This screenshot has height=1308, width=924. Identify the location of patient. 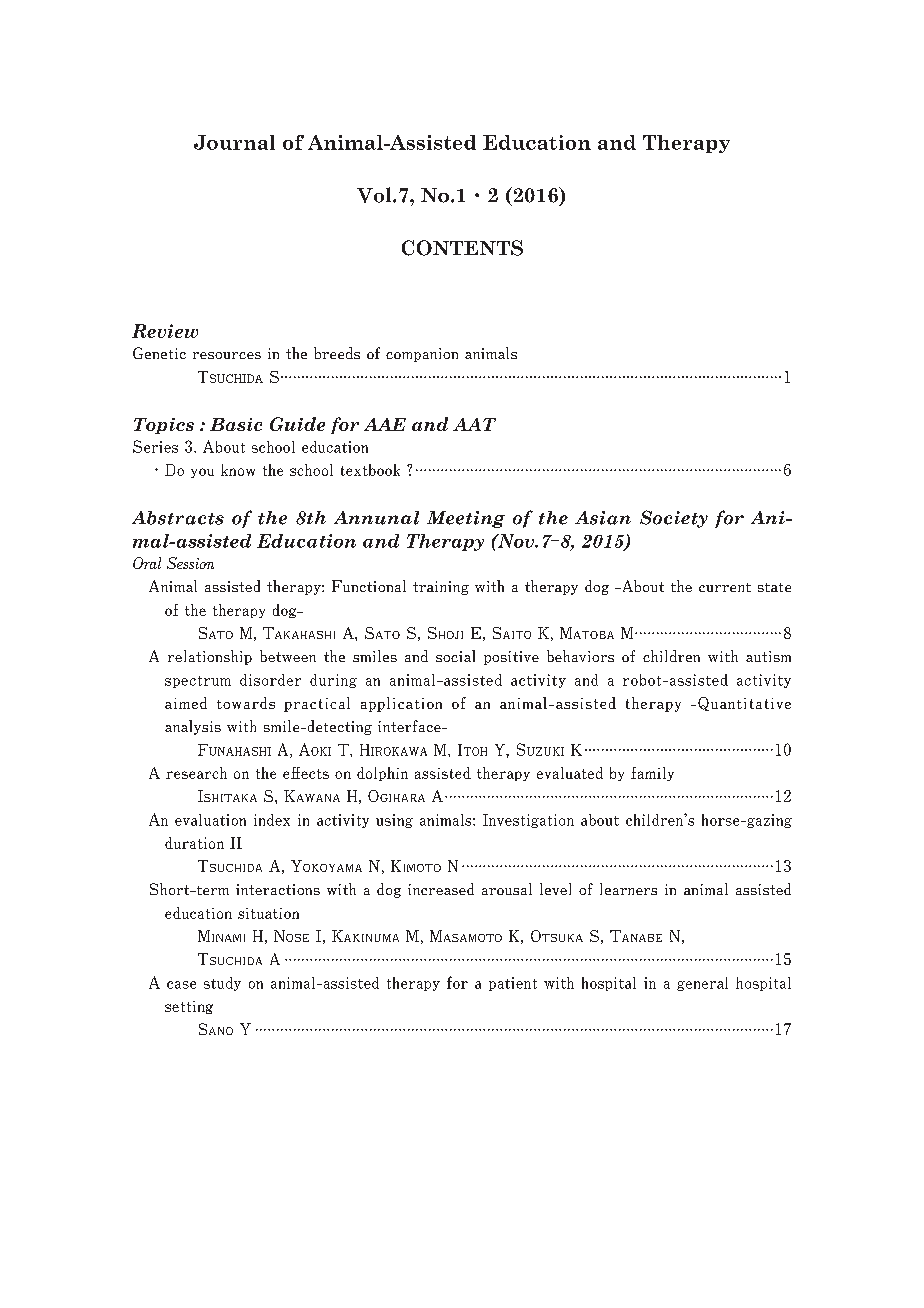
(513, 984).
